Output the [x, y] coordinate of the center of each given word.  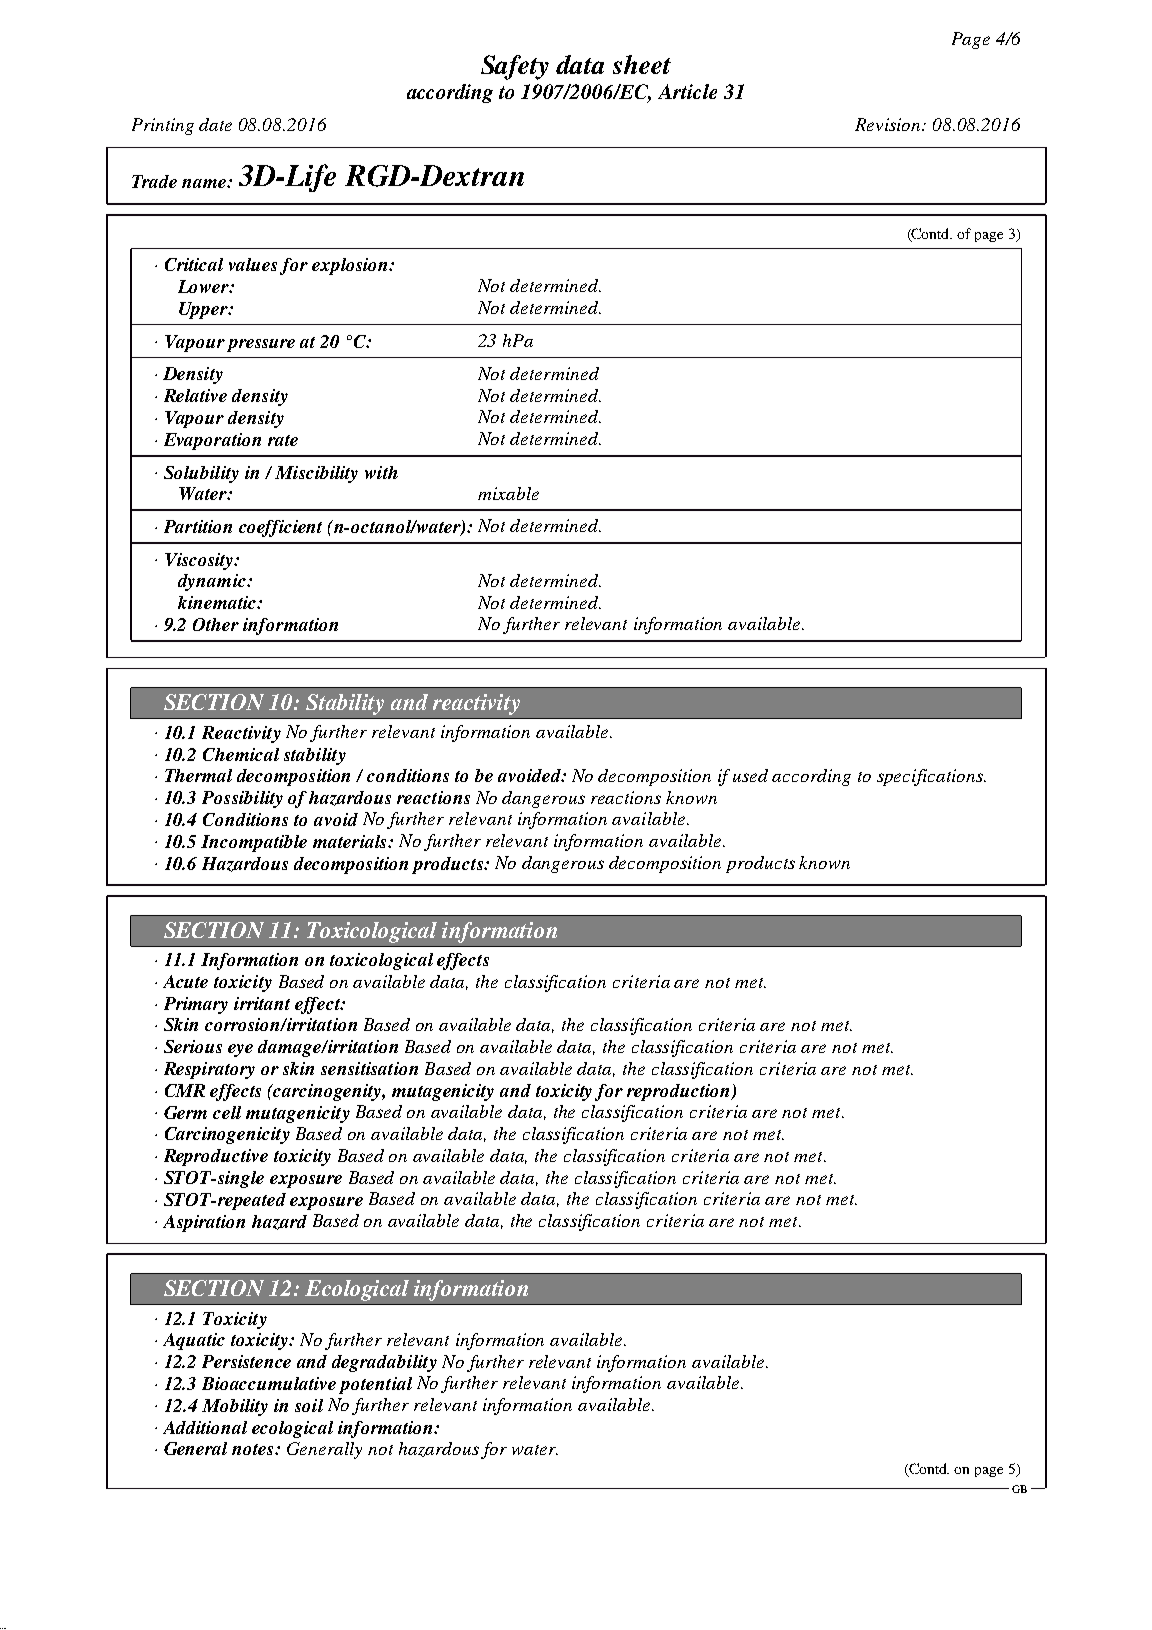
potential [375, 1385]
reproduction [679, 1092]
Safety [515, 67]
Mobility [235, 1407]
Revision [889, 124]
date [215, 124]
